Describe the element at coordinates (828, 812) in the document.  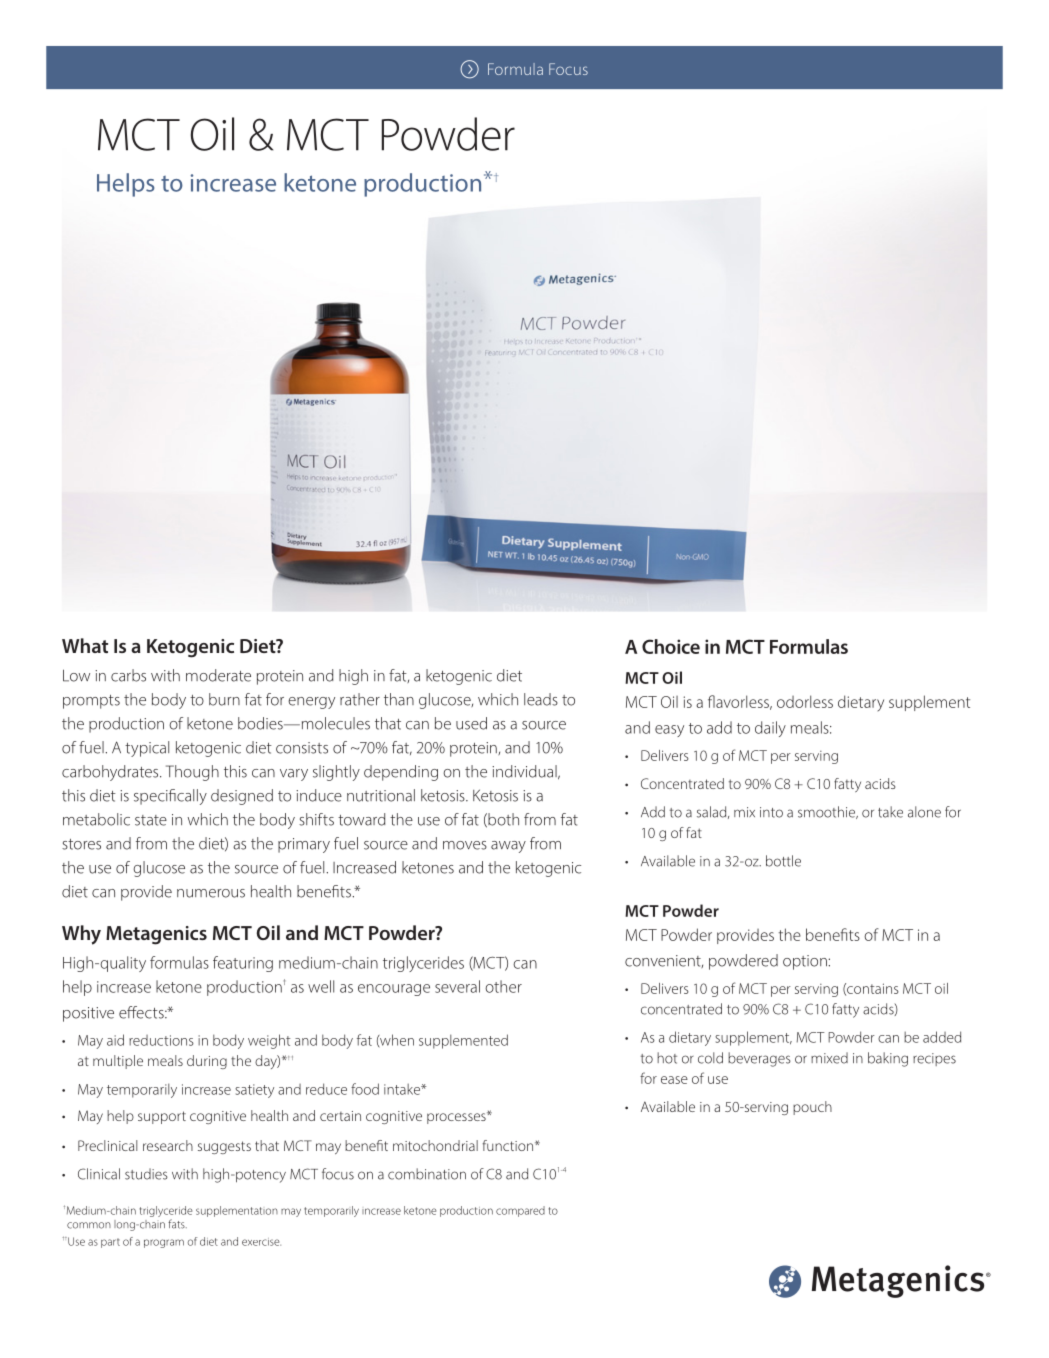
I see `smoothie` at that location.
